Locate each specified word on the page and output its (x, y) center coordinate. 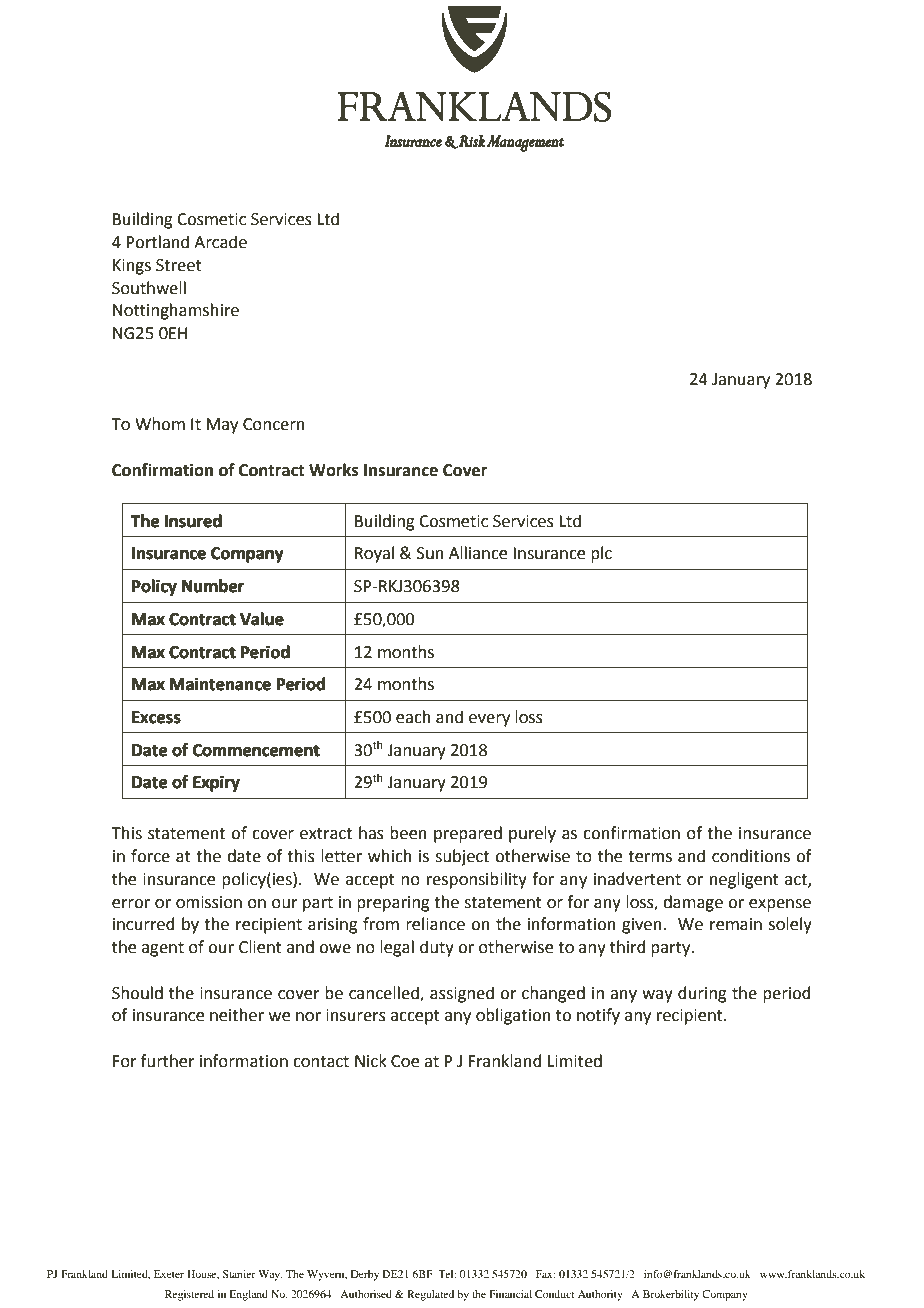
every (489, 720)
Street (179, 265)
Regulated (430, 1295)
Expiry (216, 784)
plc (601, 554)
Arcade (220, 242)
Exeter (169, 1274)
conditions (751, 856)
